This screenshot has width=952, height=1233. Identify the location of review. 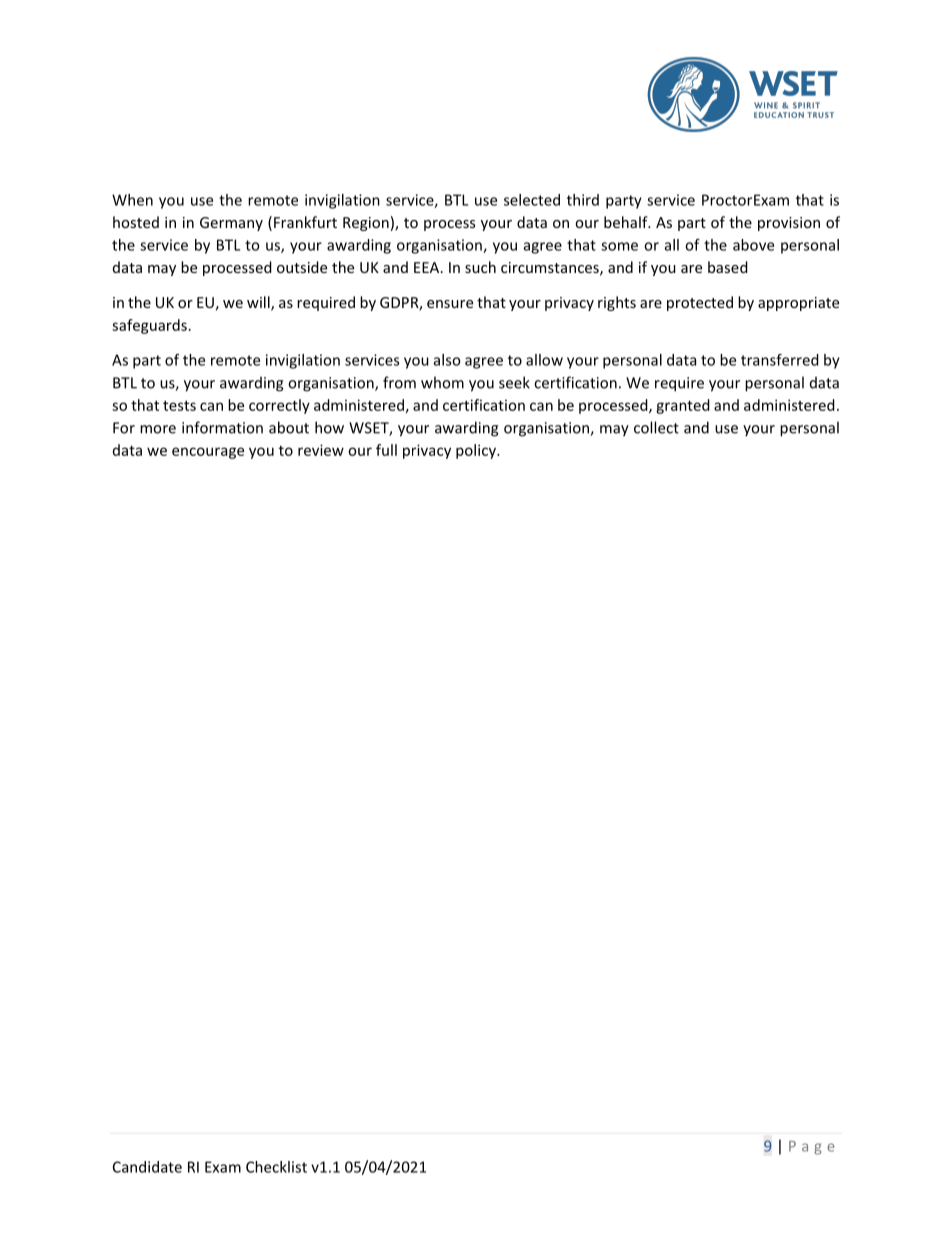
(321, 450).
